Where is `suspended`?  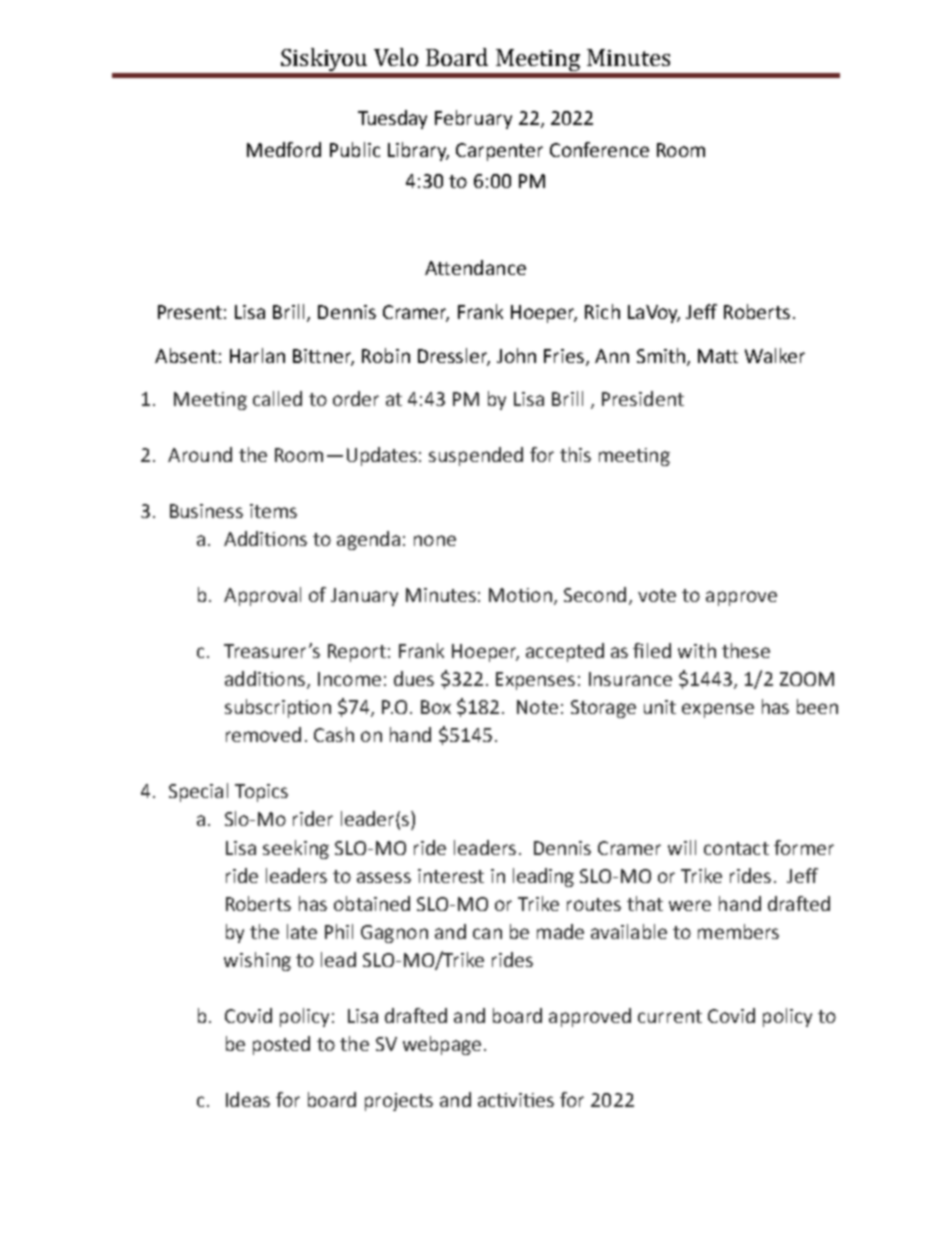 suspended is located at coordinates (476, 456).
